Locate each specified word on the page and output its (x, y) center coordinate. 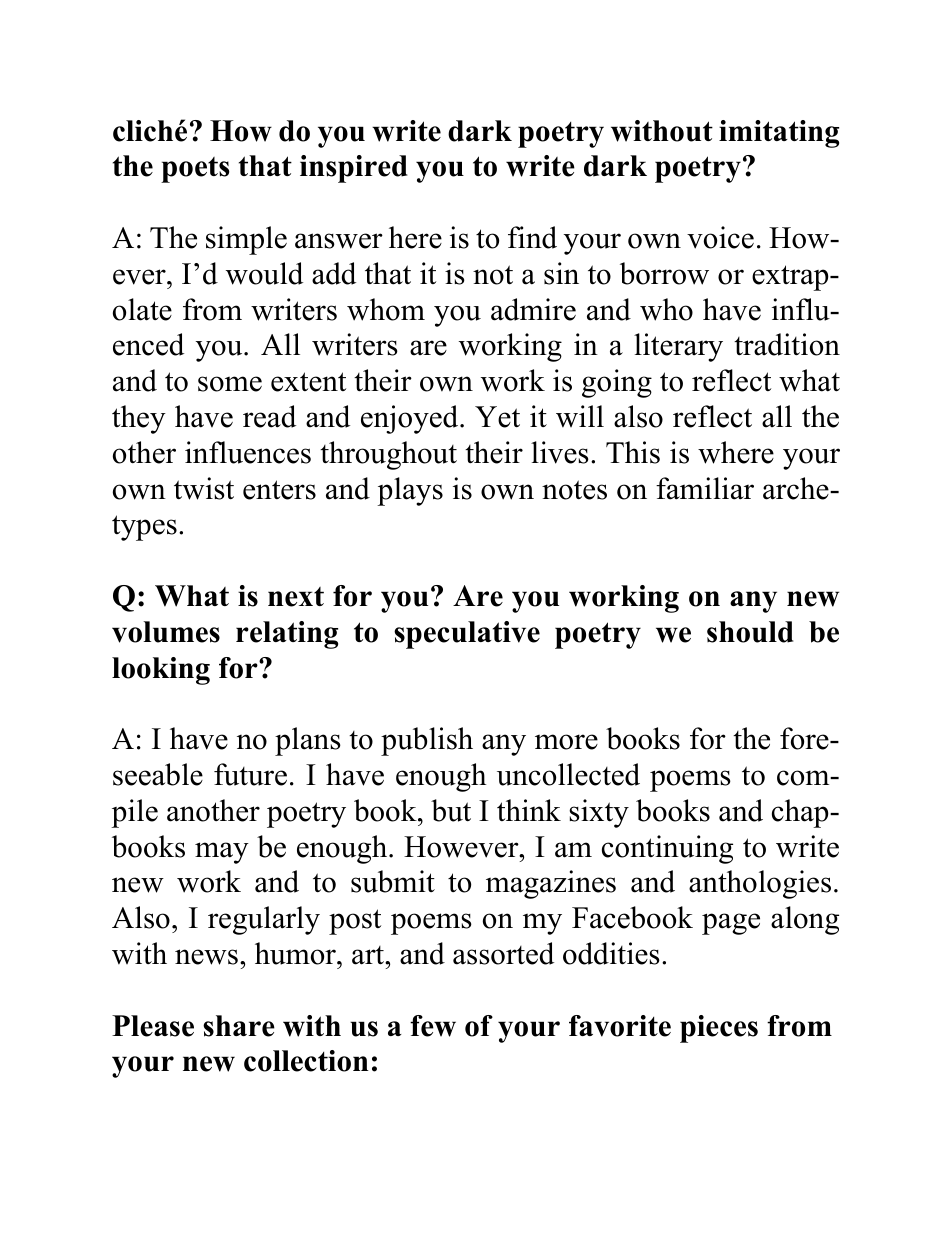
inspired (354, 169)
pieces (719, 1029)
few (433, 1026)
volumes (166, 632)
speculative (467, 635)
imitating (779, 134)
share (239, 1026)
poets (195, 170)
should (750, 632)
